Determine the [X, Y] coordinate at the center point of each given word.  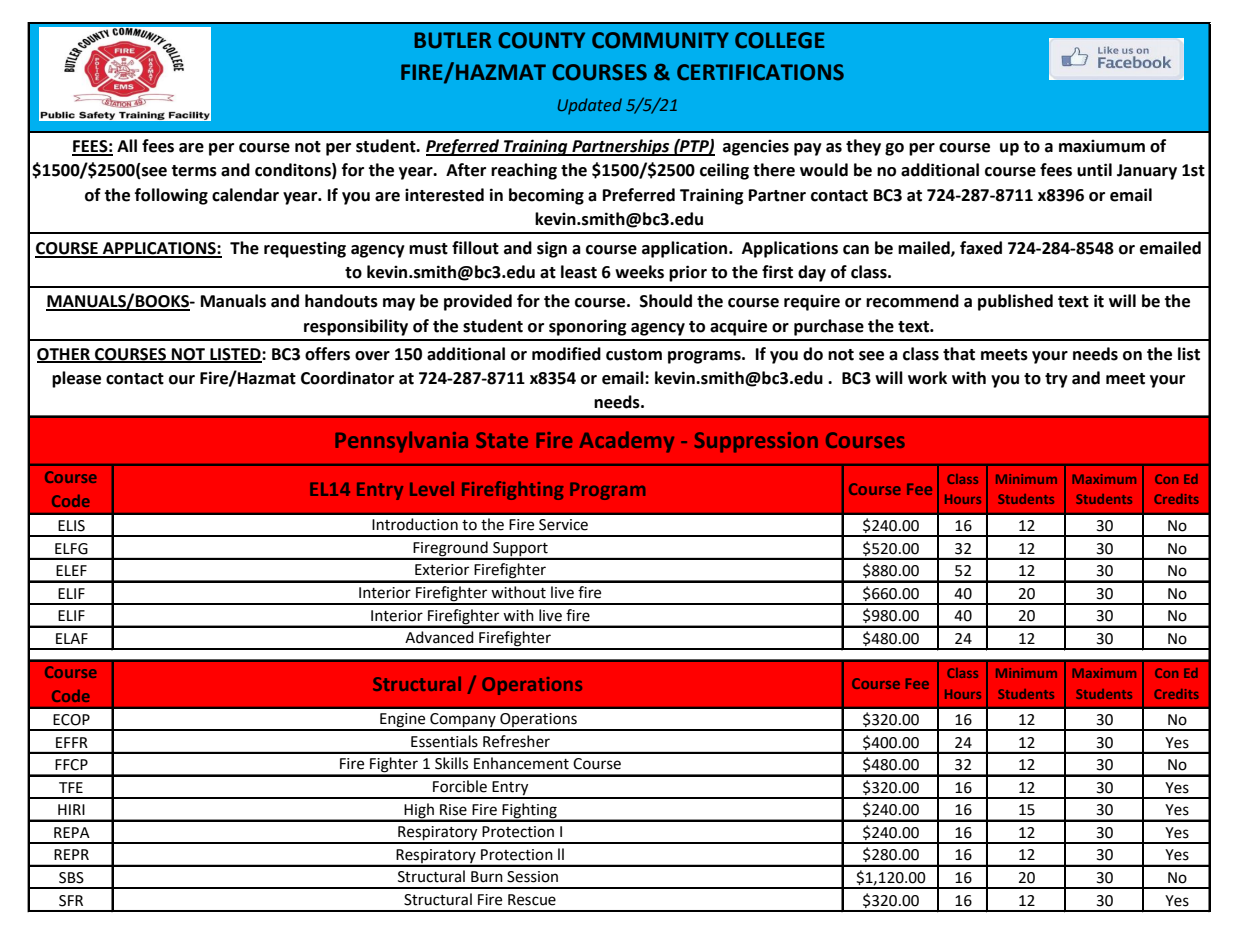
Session [532, 877]
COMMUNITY [660, 40]
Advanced [439, 637]
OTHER [64, 355]
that [959, 354]
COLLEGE [780, 40]
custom [634, 355]
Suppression [756, 442]
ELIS [71, 526]
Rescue [532, 900]
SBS [71, 878]
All [127, 145]
